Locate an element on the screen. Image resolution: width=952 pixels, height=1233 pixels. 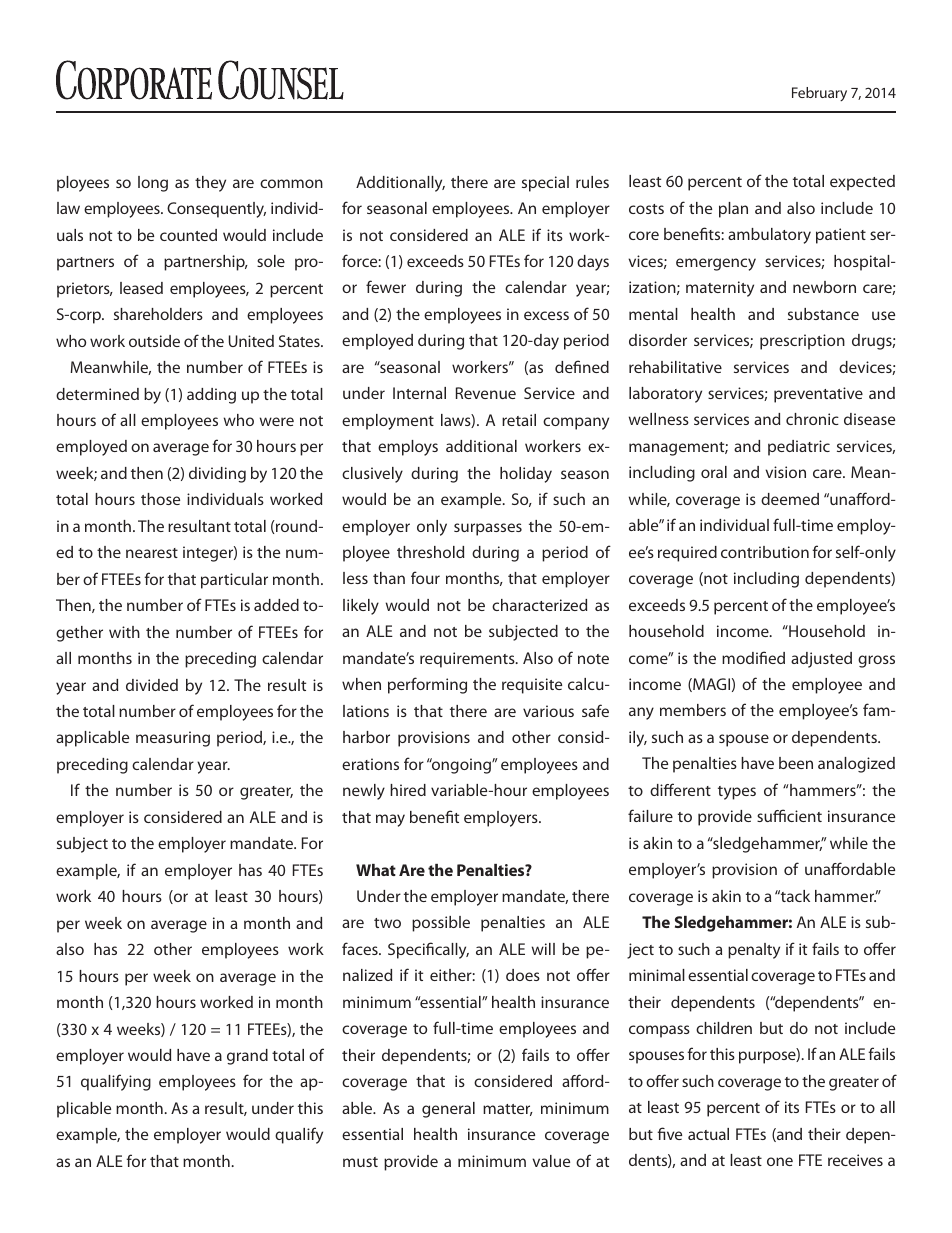
those is located at coordinates (160, 499).
